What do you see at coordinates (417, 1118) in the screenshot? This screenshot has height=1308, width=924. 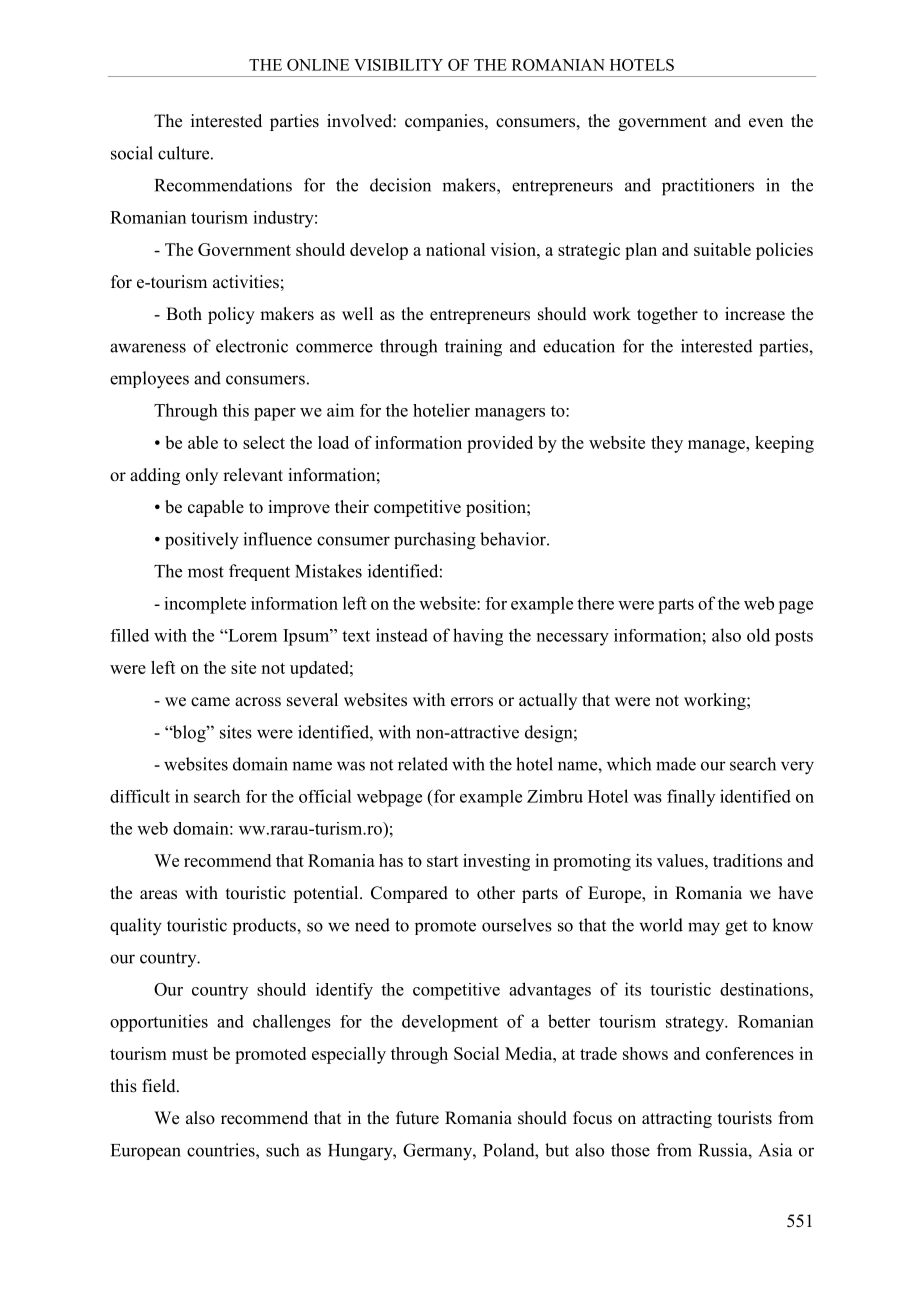 I see `future` at bounding box center [417, 1118].
